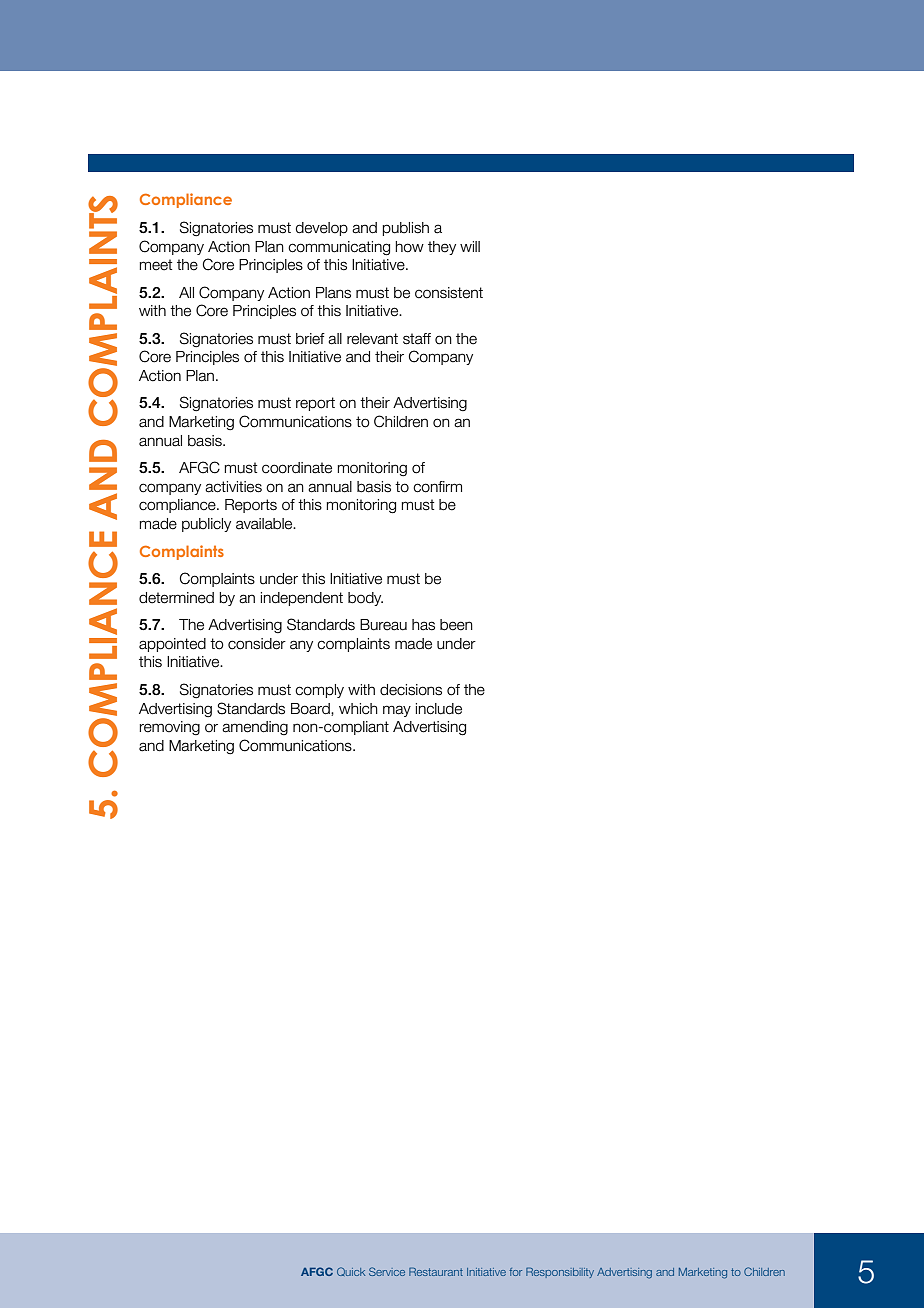  Describe the element at coordinates (439, 709) in the screenshot. I see `include` at that location.
